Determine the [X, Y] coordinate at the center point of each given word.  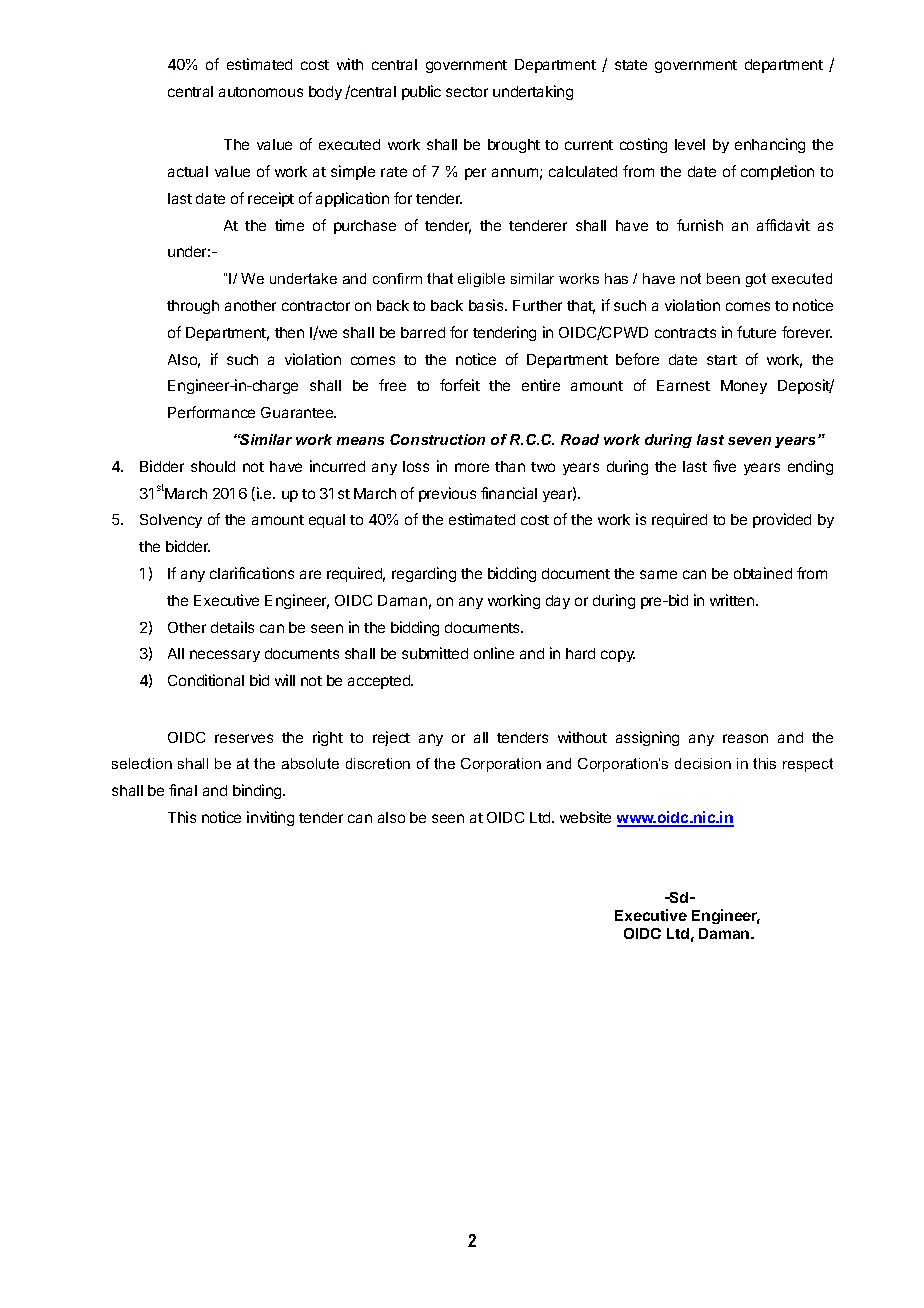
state [631, 65]
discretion [378, 763]
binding [258, 791]
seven [749, 441]
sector [467, 92]
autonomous [261, 92]
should [213, 466]
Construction [437, 439]
